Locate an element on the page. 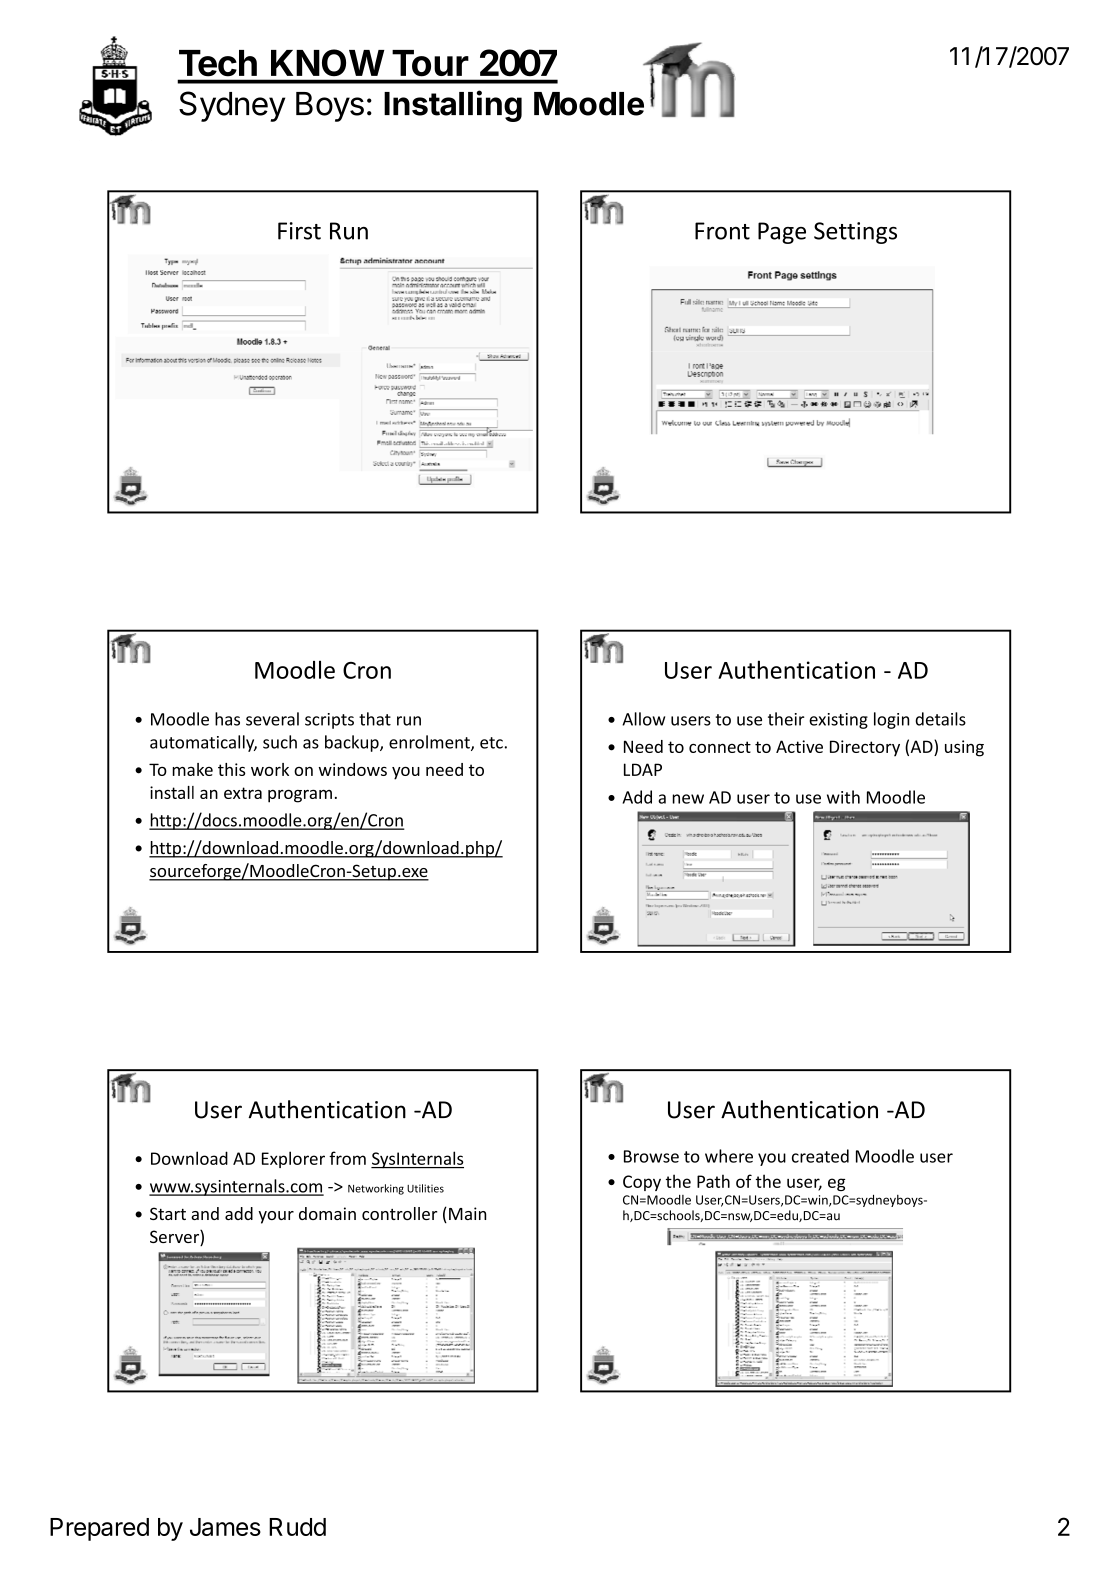  etc is located at coordinates (491, 743).
